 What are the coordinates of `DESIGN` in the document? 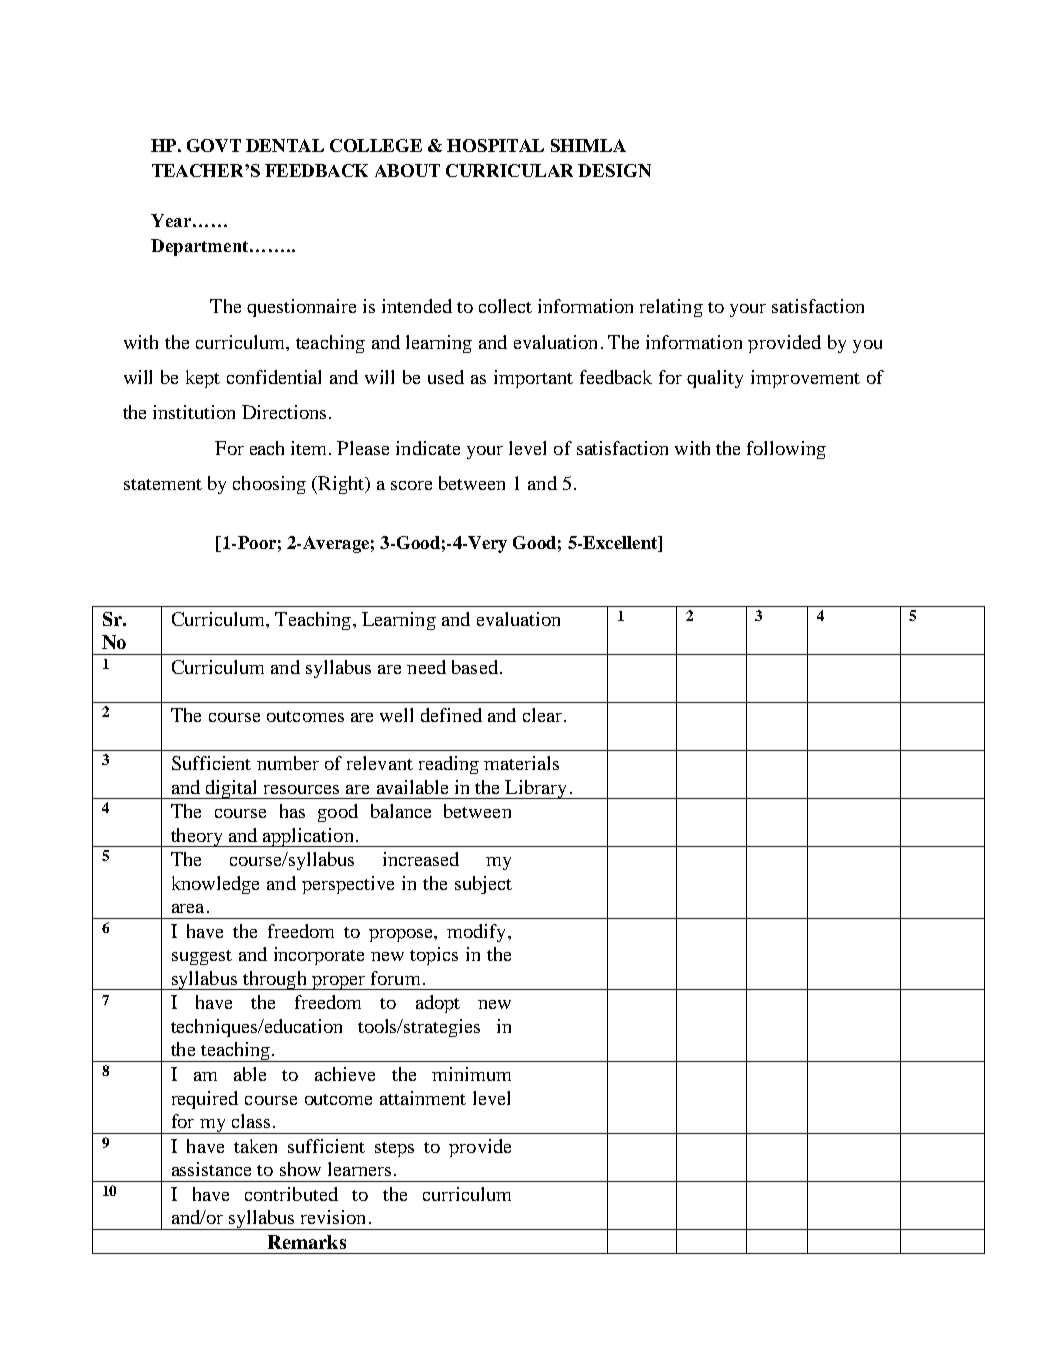 It's located at (614, 170).
